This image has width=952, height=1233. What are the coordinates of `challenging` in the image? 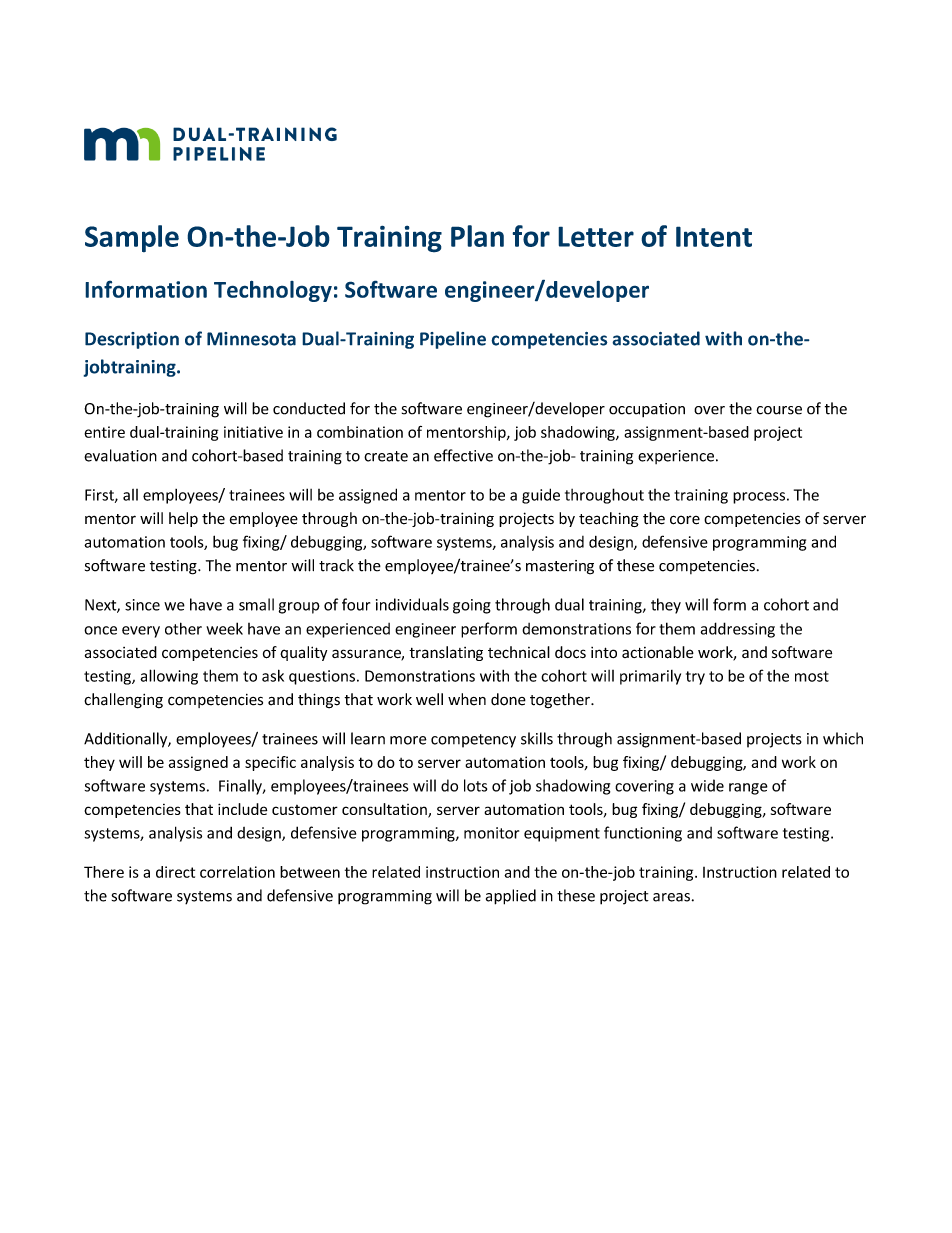 It's located at (123, 701).
